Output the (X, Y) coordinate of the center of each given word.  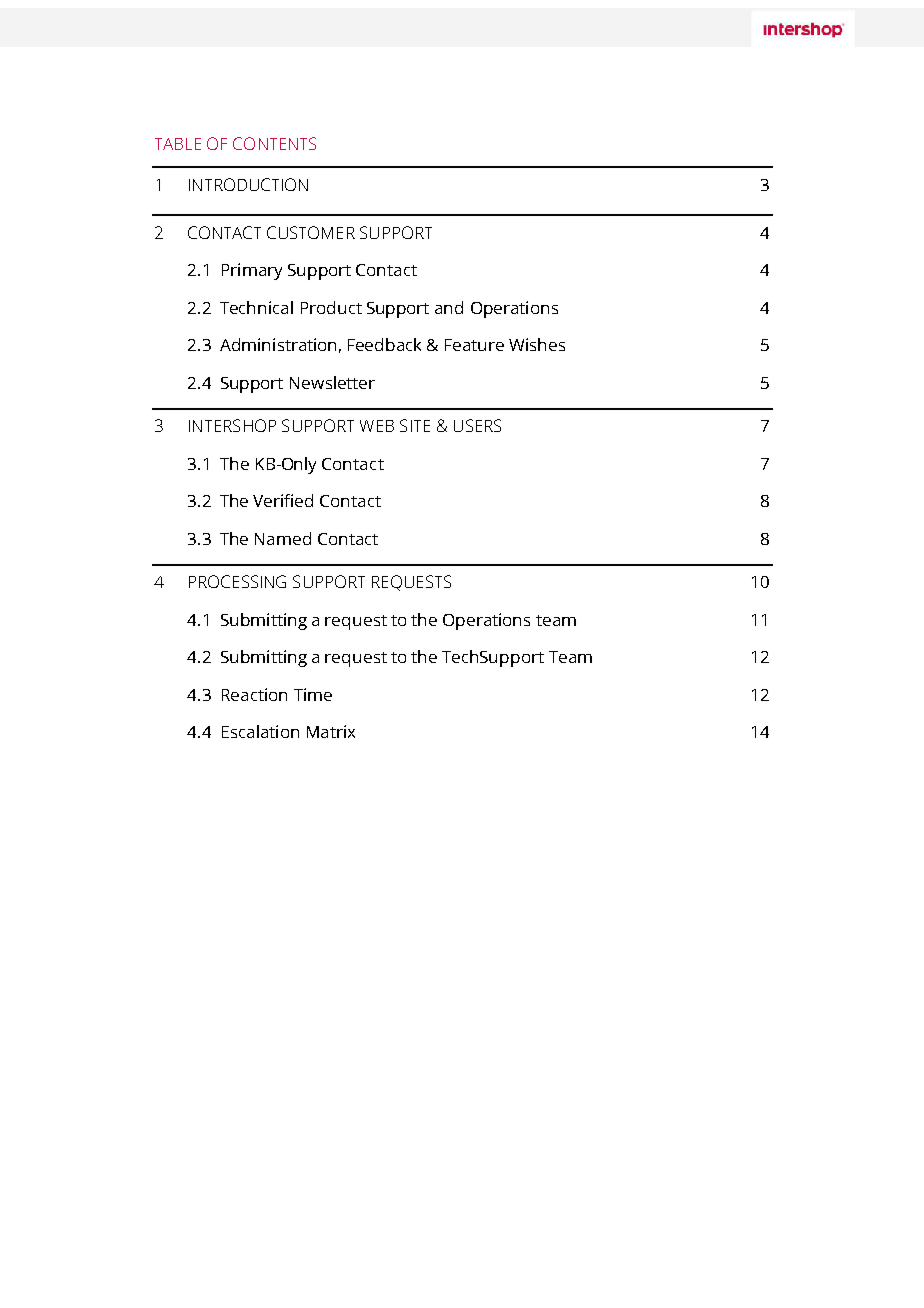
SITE (415, 425)
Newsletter (332, 382)
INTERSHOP (232, 425)
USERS (477, 425)
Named (283, 538)
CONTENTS (274, 143)
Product (331, 307)
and (449, 307)
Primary (252, 271)
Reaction (254, 694)
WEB (377, 426)
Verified (283, 500)
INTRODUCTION (248, 184)
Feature (474, 345)
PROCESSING (237, 581)
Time (313, 694)
